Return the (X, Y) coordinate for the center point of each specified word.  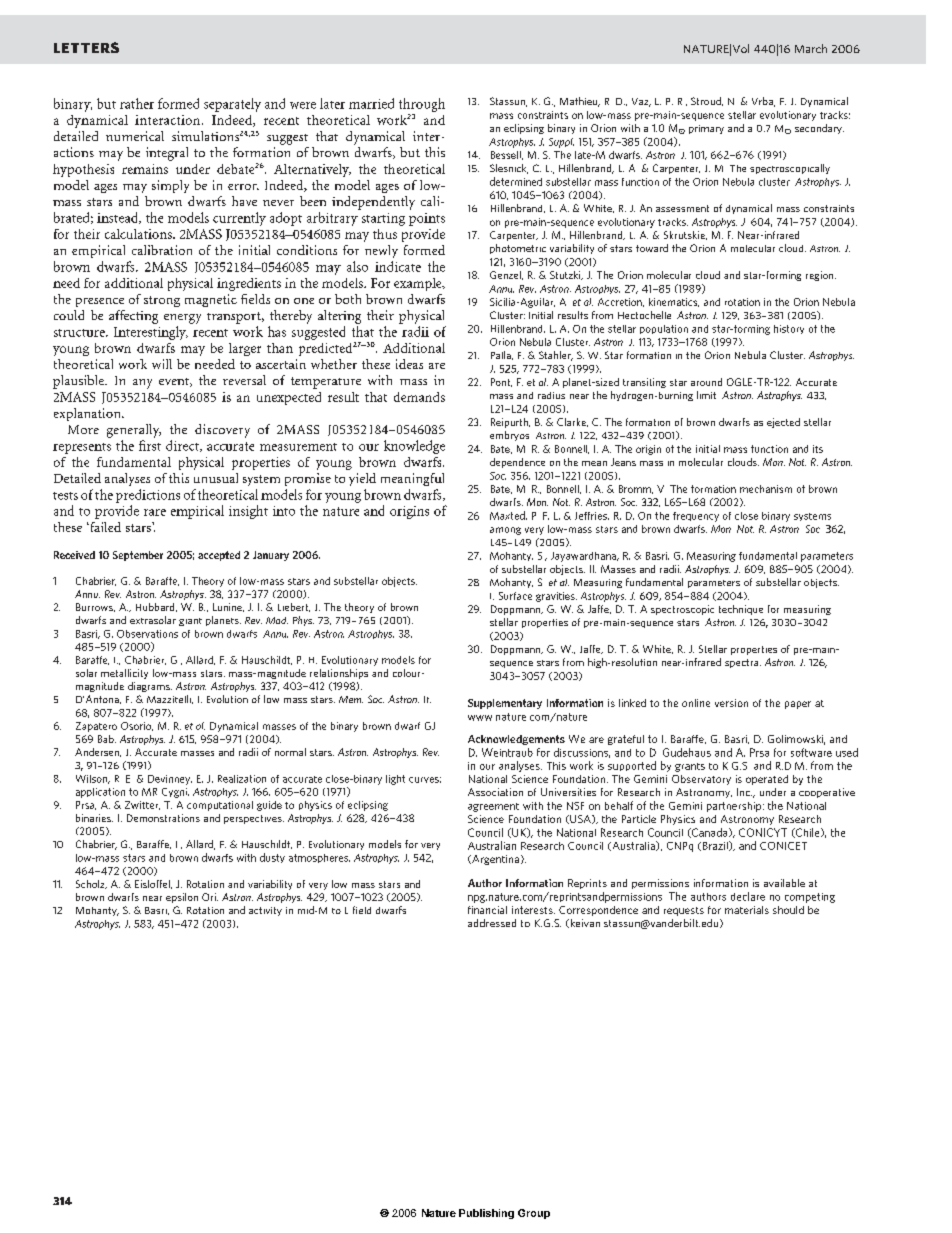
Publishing (486, 1214)
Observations (147, 634)
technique (741, 610)
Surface (515, 596)
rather (137, 103)
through (422, 105)
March (811, 48)
